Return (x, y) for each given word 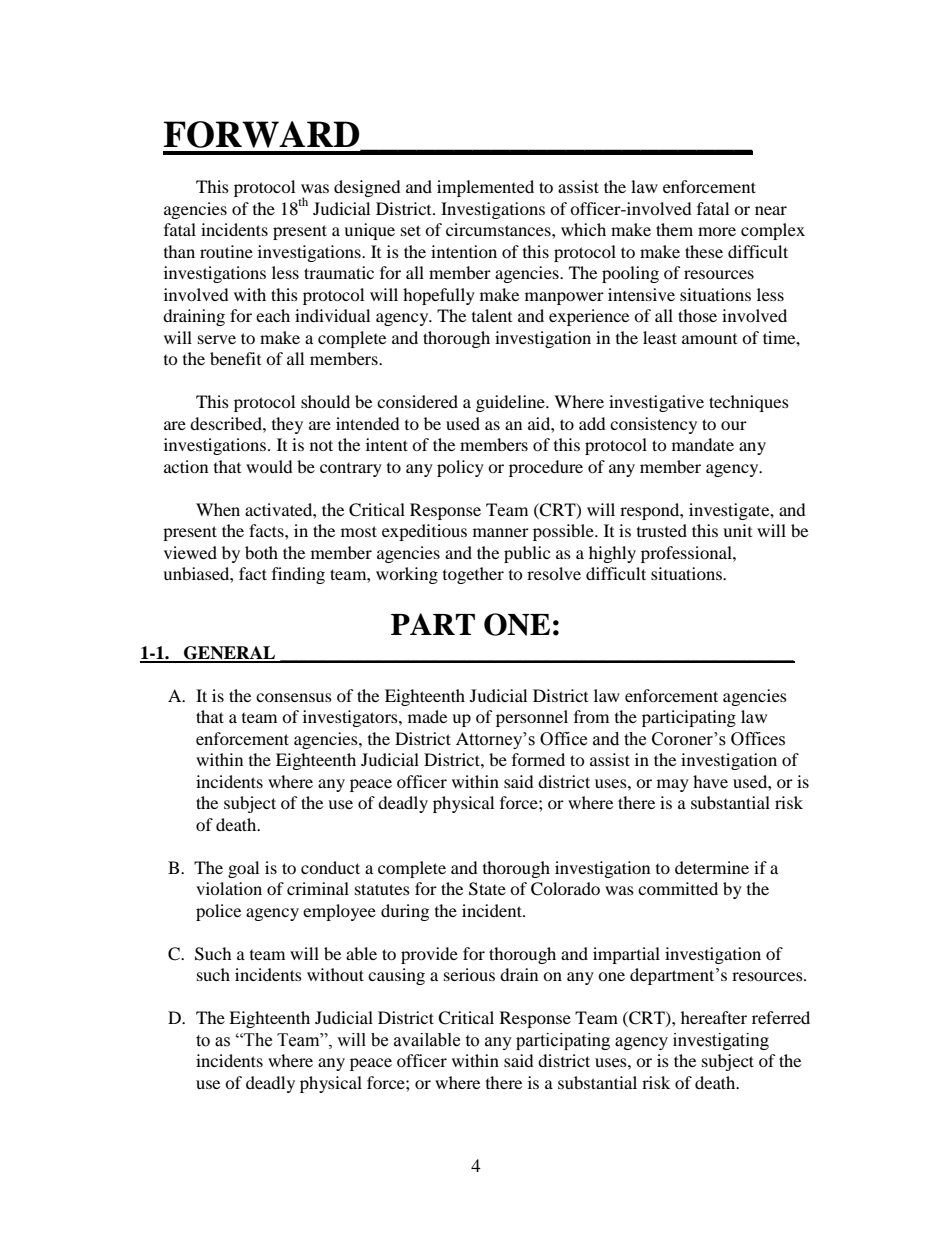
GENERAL (230, 654)
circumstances (499, 229)
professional (687, 554)
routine (226, 251)
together (473, 575)
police (218, 912)
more (717, 231)
